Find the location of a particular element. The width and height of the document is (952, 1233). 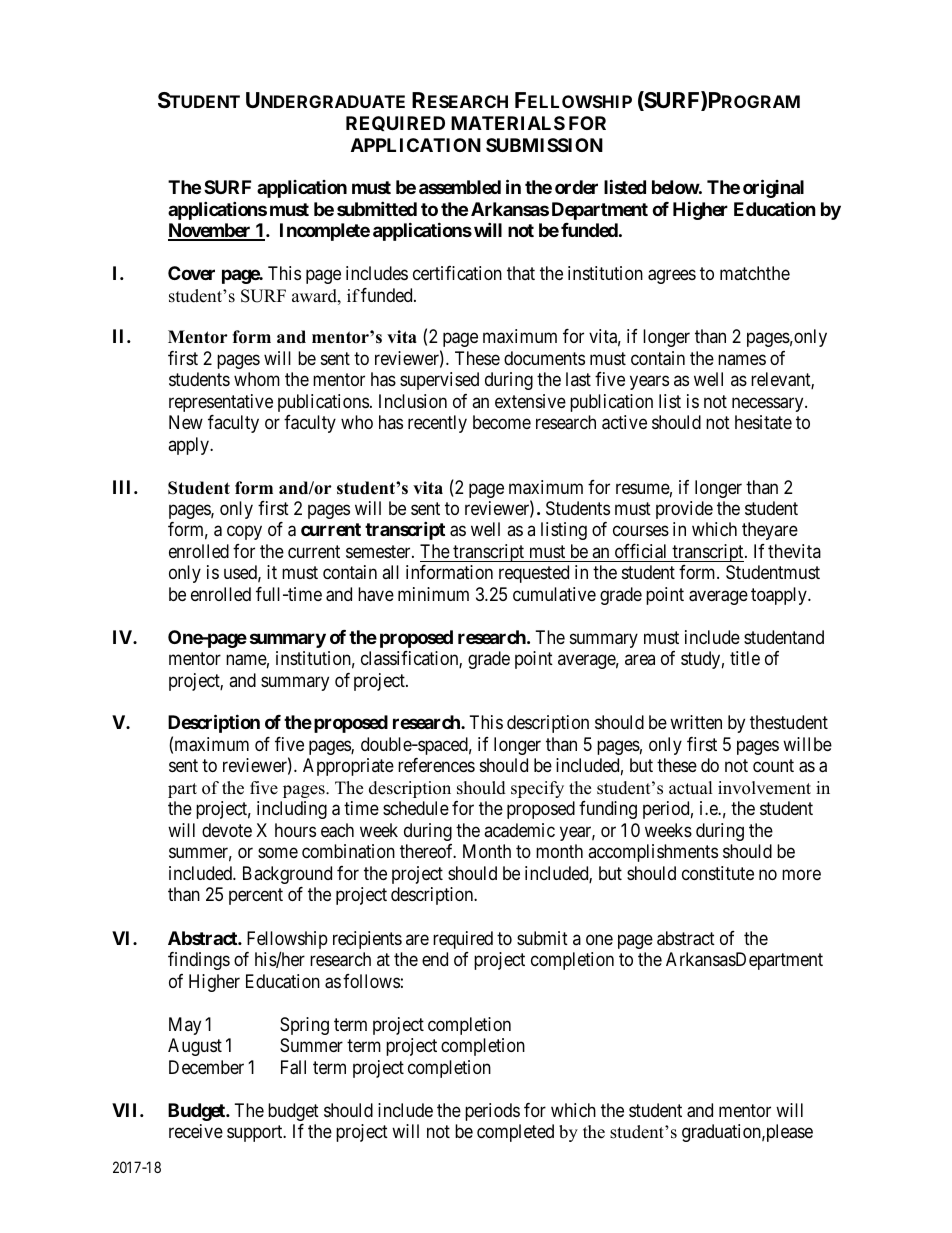

become is located at coordinates (502, 422).
